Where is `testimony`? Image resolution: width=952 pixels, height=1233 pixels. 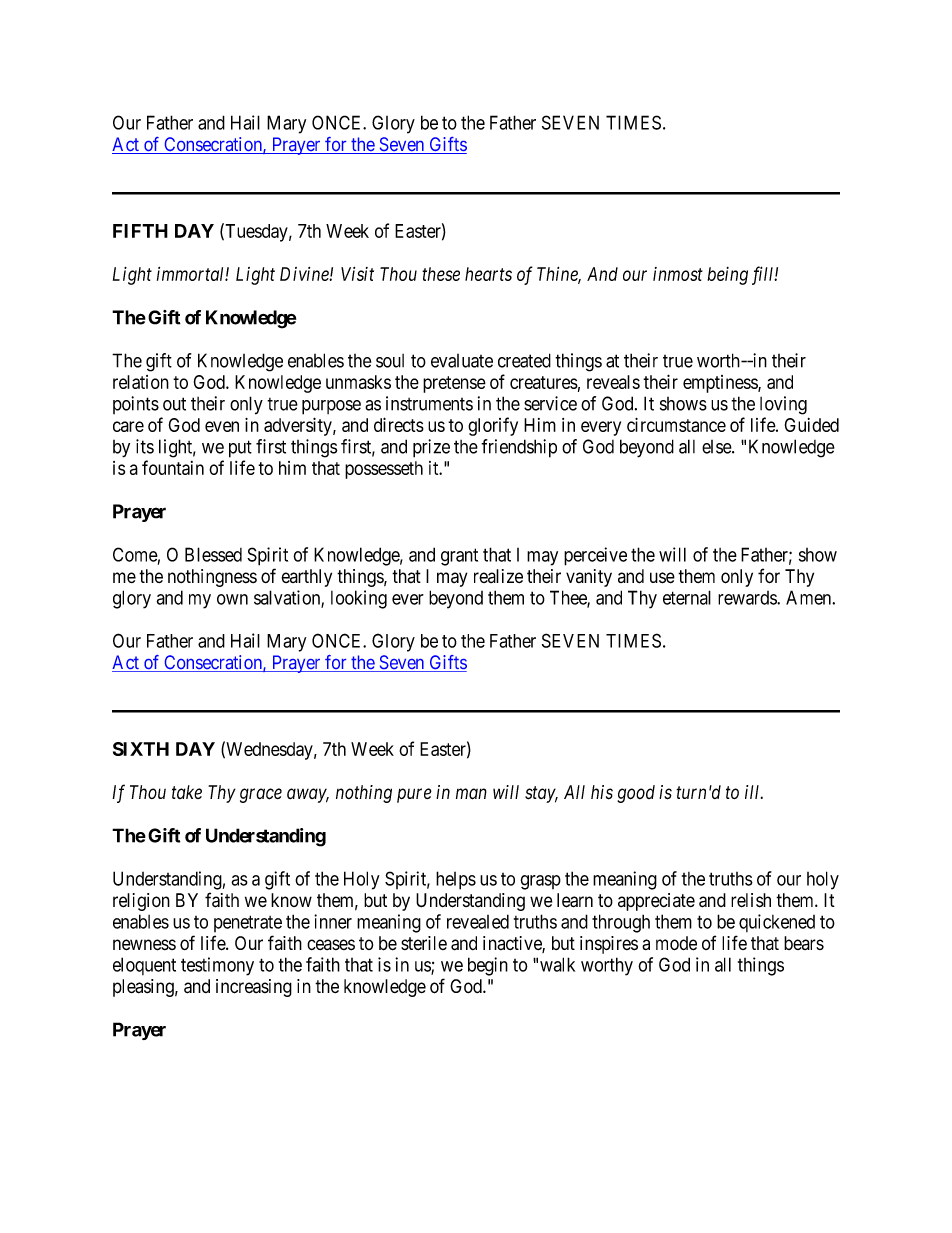 testimony is located at coordinates (217, 966).
